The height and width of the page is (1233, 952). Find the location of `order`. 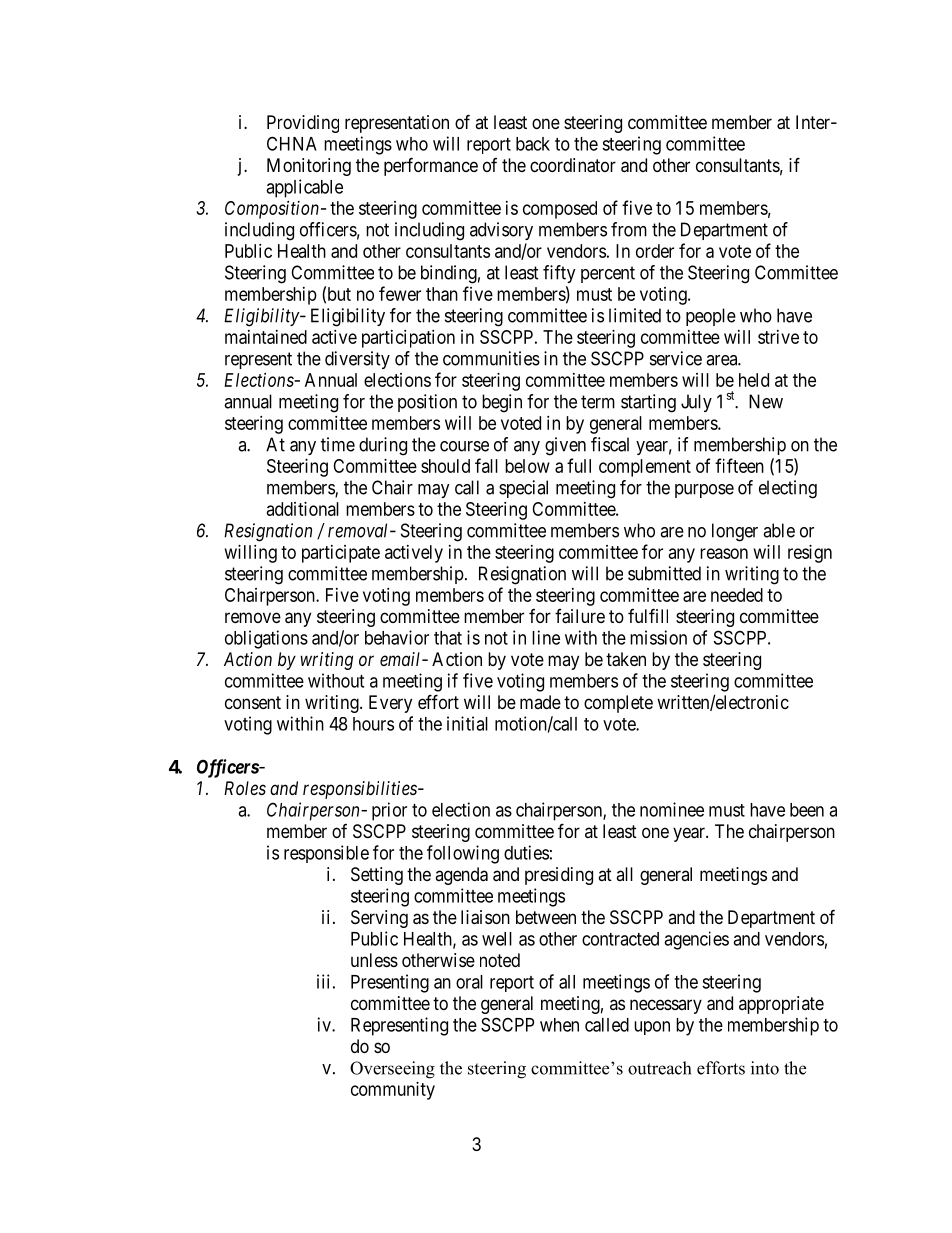

order is located at coordinates (655, 251).
